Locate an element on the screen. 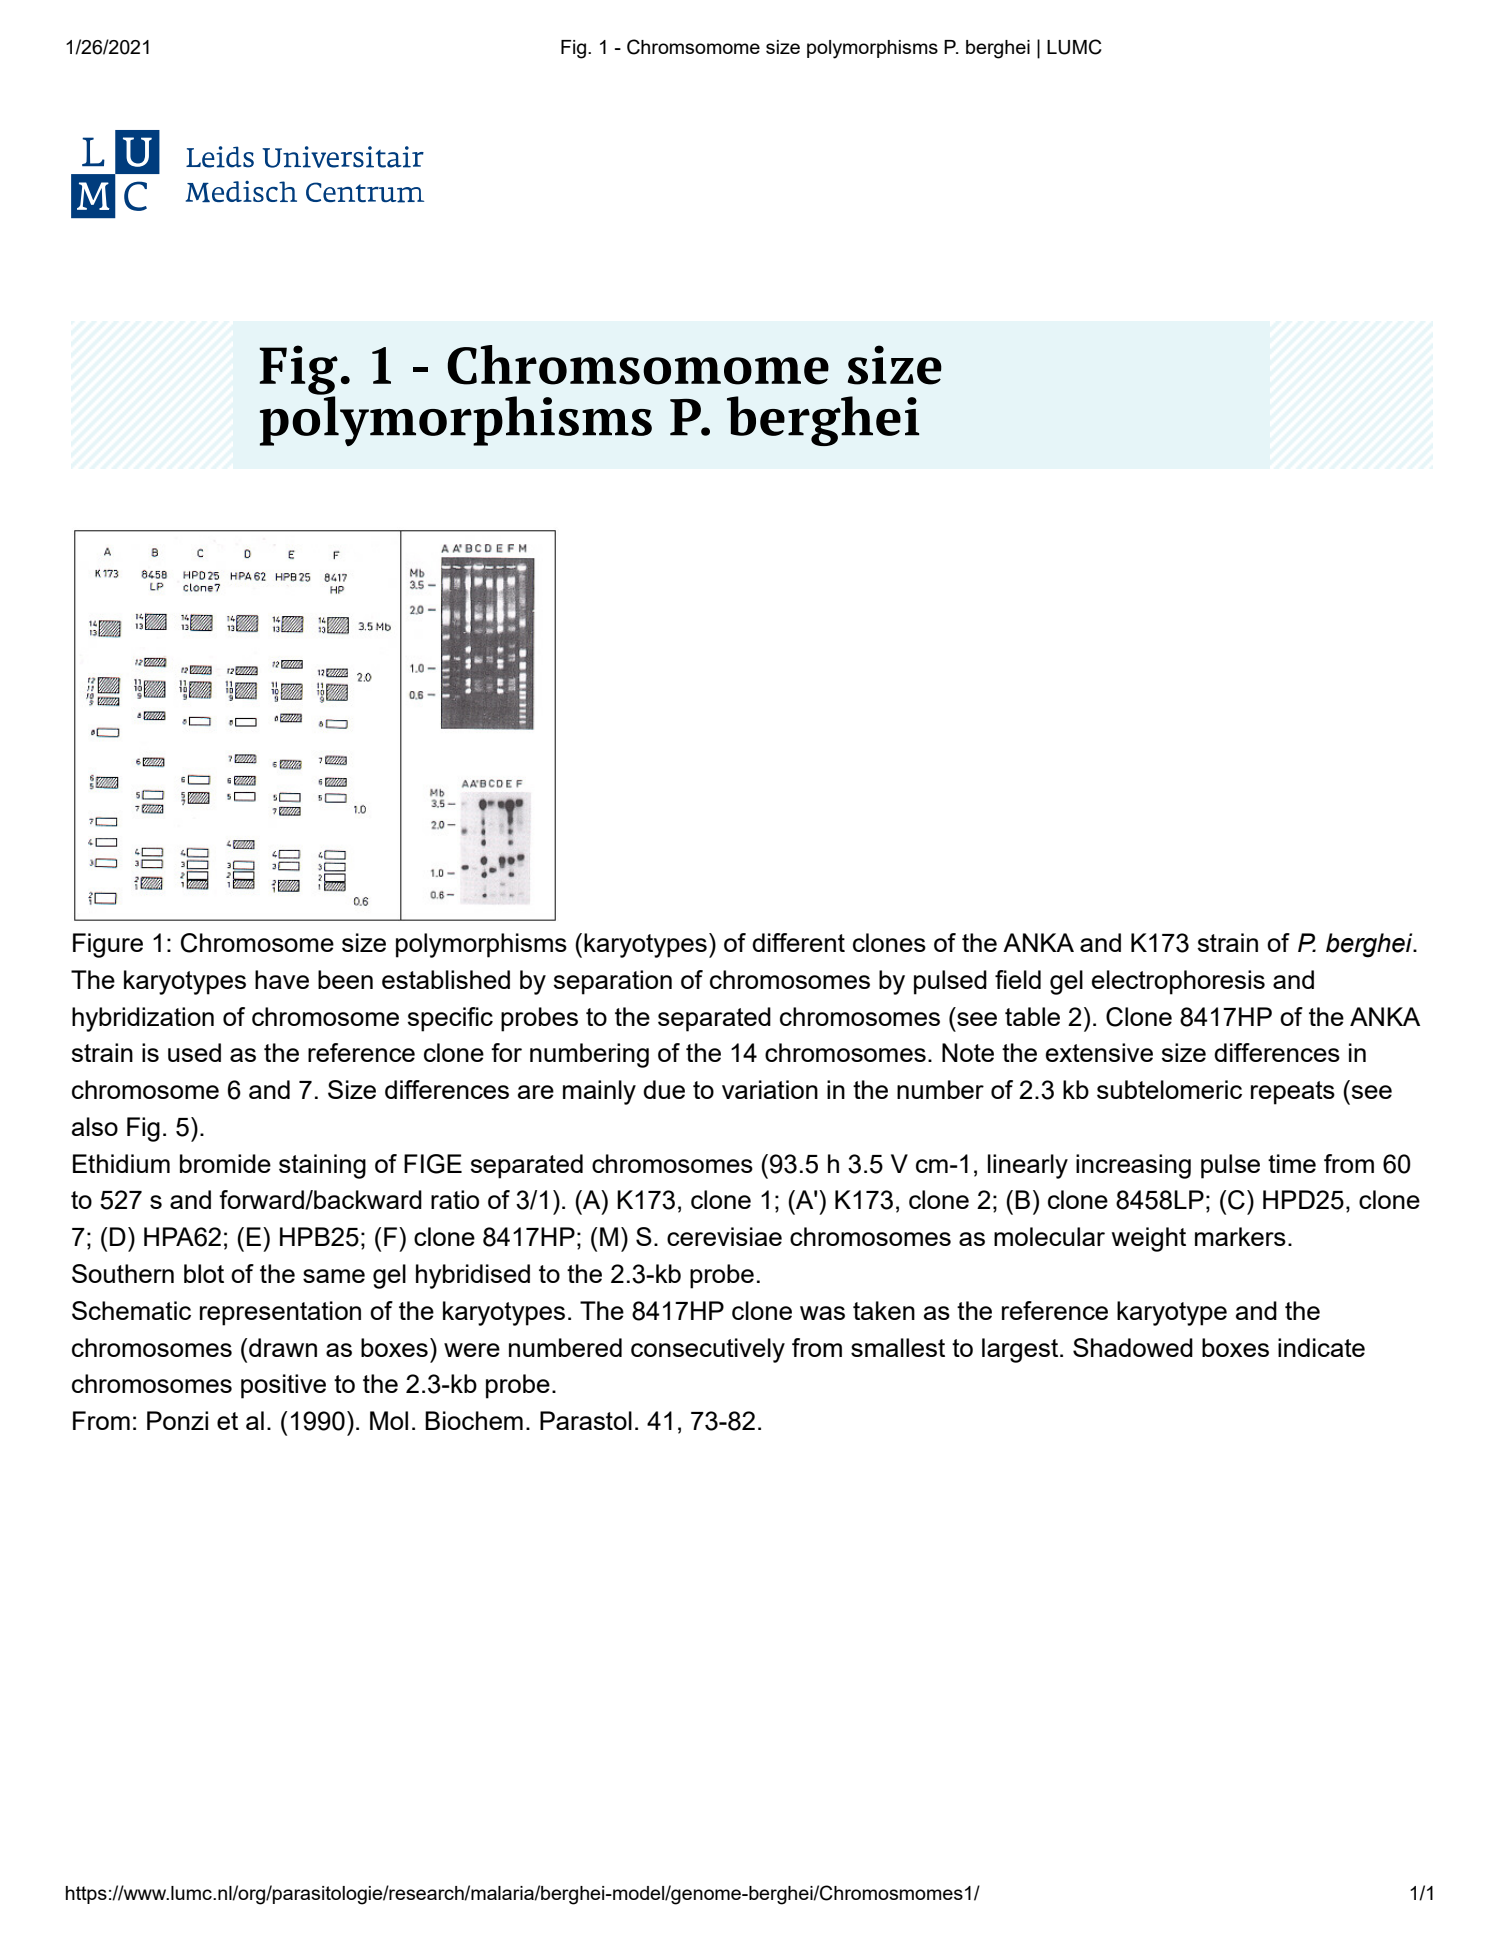  Shadowed is located at coordinates (1133, 1347).
